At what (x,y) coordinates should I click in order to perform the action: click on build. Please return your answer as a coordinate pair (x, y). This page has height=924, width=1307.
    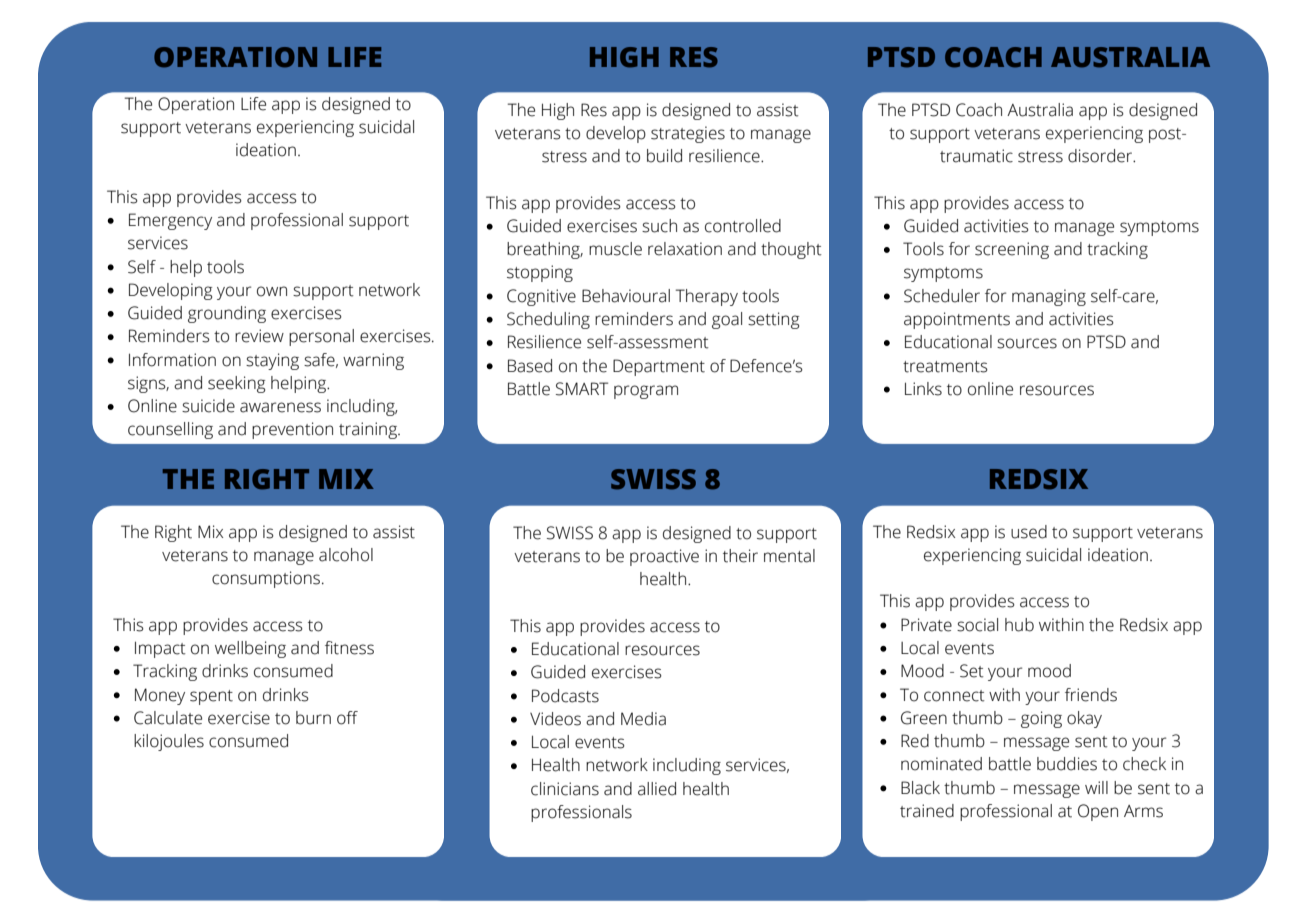
    Looking at the image, I should click on (664, 156).
